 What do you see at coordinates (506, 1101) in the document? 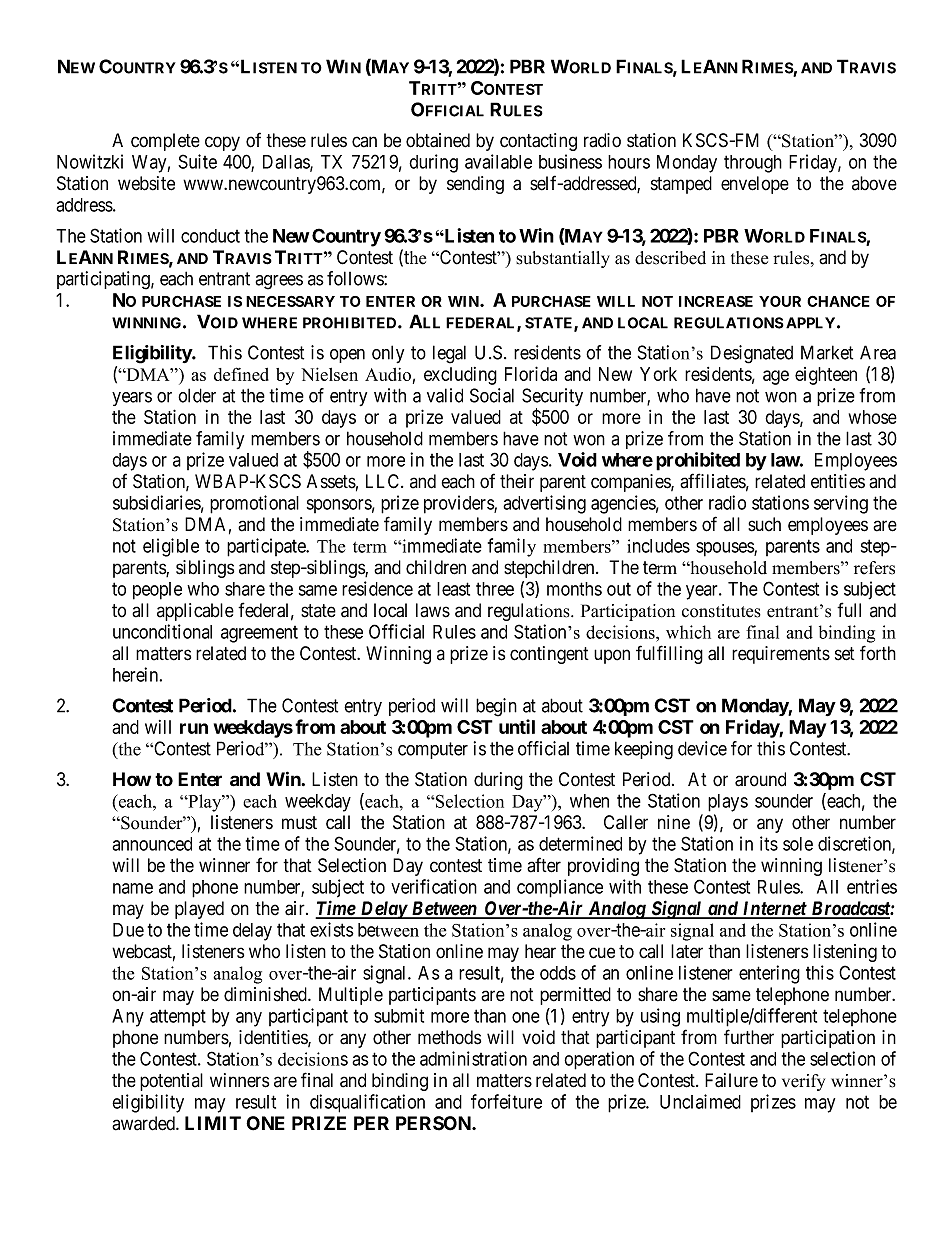
I see `forfeiture` at bounding box center [506, 1101].
